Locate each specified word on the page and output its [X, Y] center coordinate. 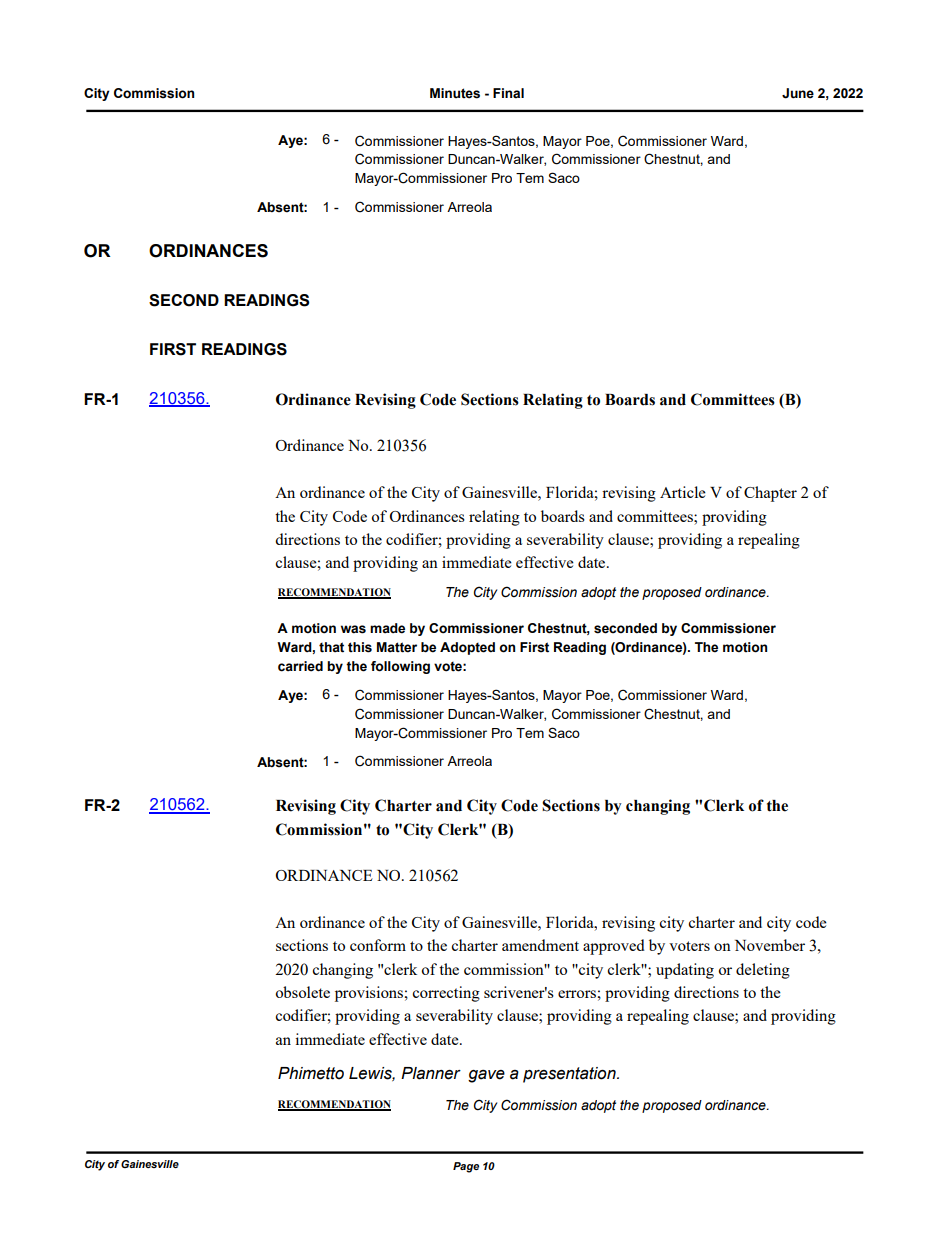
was [353, 629]
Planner [431, 1073]
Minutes [455, 93]
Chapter [770, 494]
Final [508, 93]
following [400, 667]
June [798, 93]
